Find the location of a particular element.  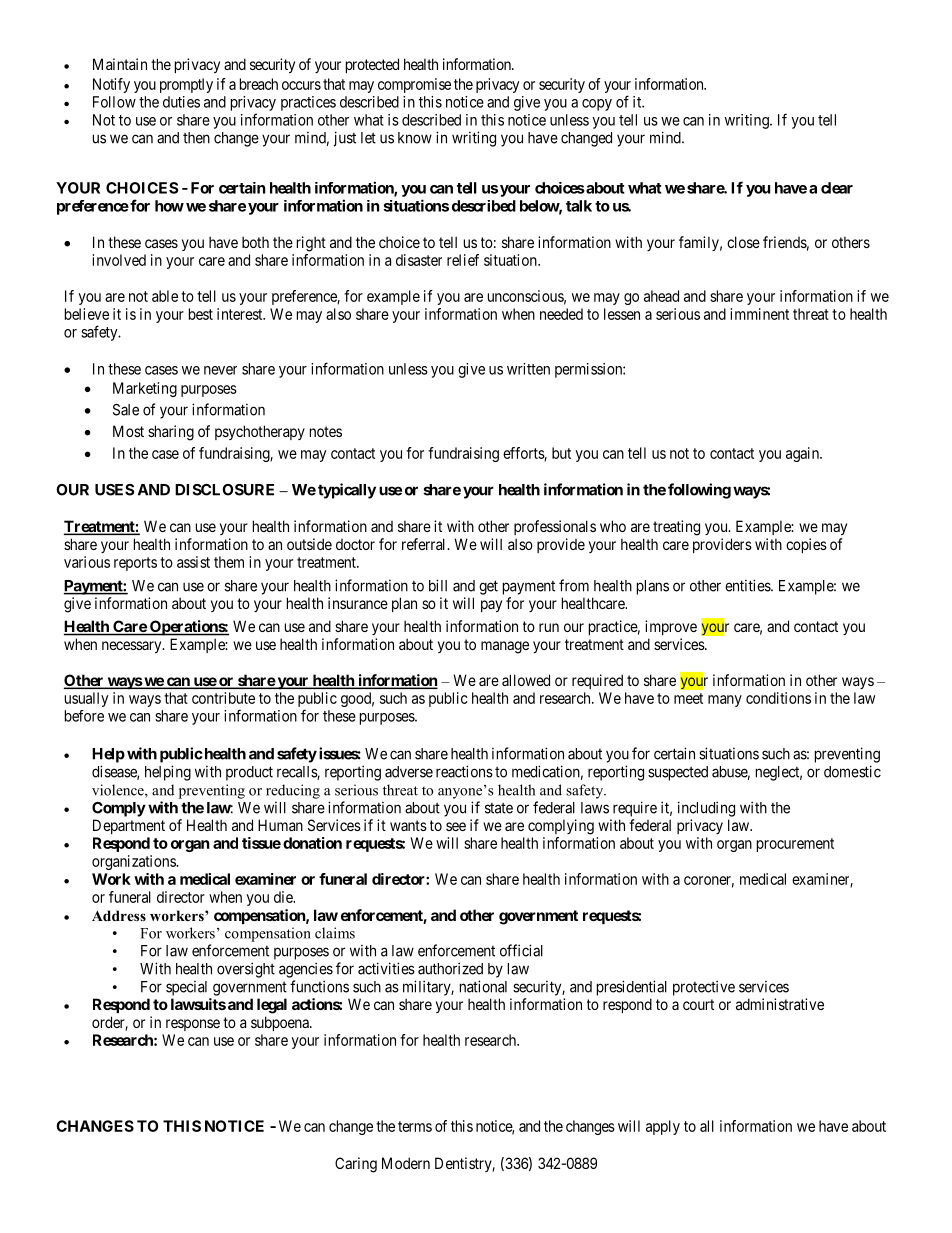

terms is located at coordinates (415, 1126).
